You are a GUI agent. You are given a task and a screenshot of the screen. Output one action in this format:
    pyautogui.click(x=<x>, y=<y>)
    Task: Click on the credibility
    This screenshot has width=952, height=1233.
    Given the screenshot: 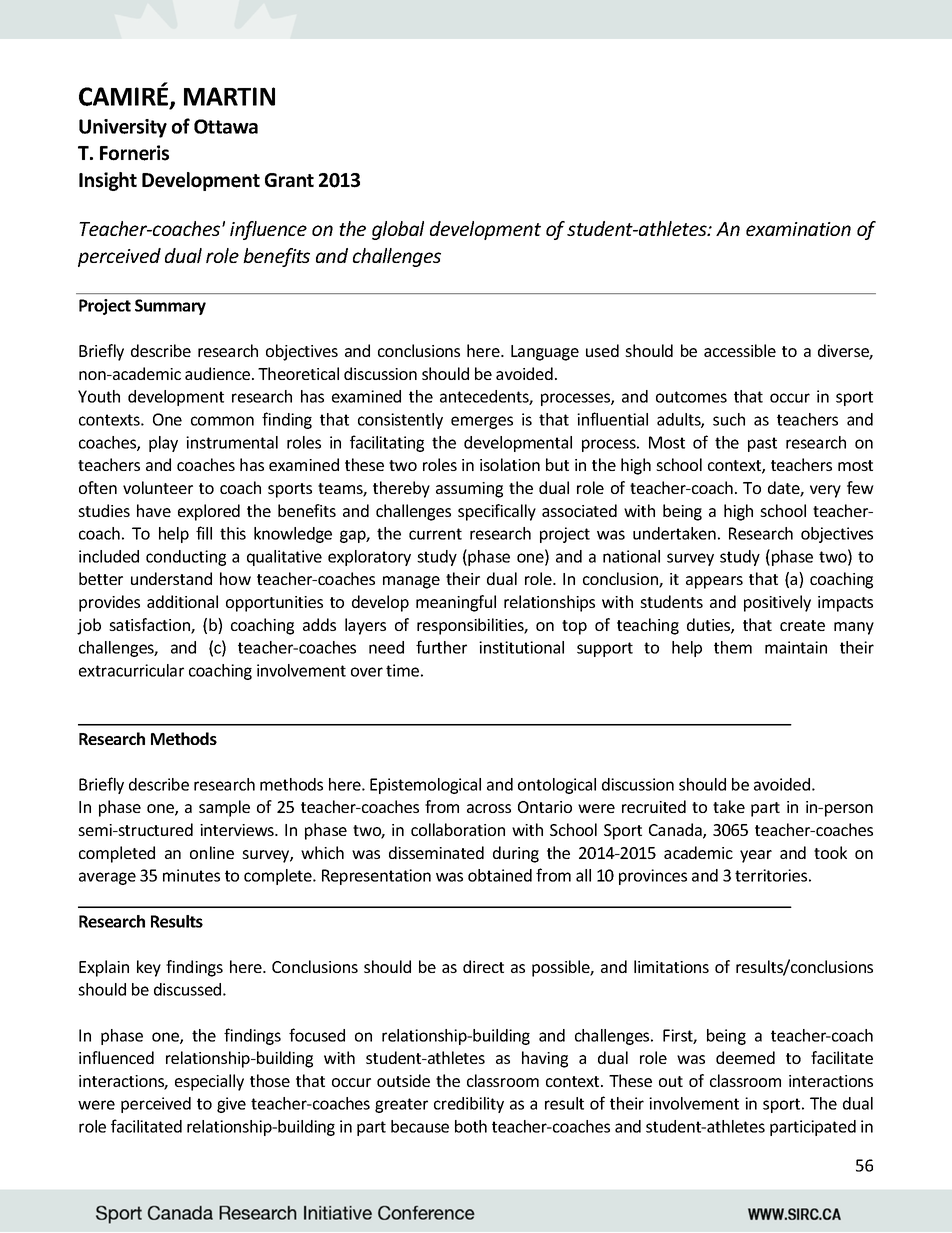 What is the action you would take?
    pyautogui.click(x=469, y=1105)
